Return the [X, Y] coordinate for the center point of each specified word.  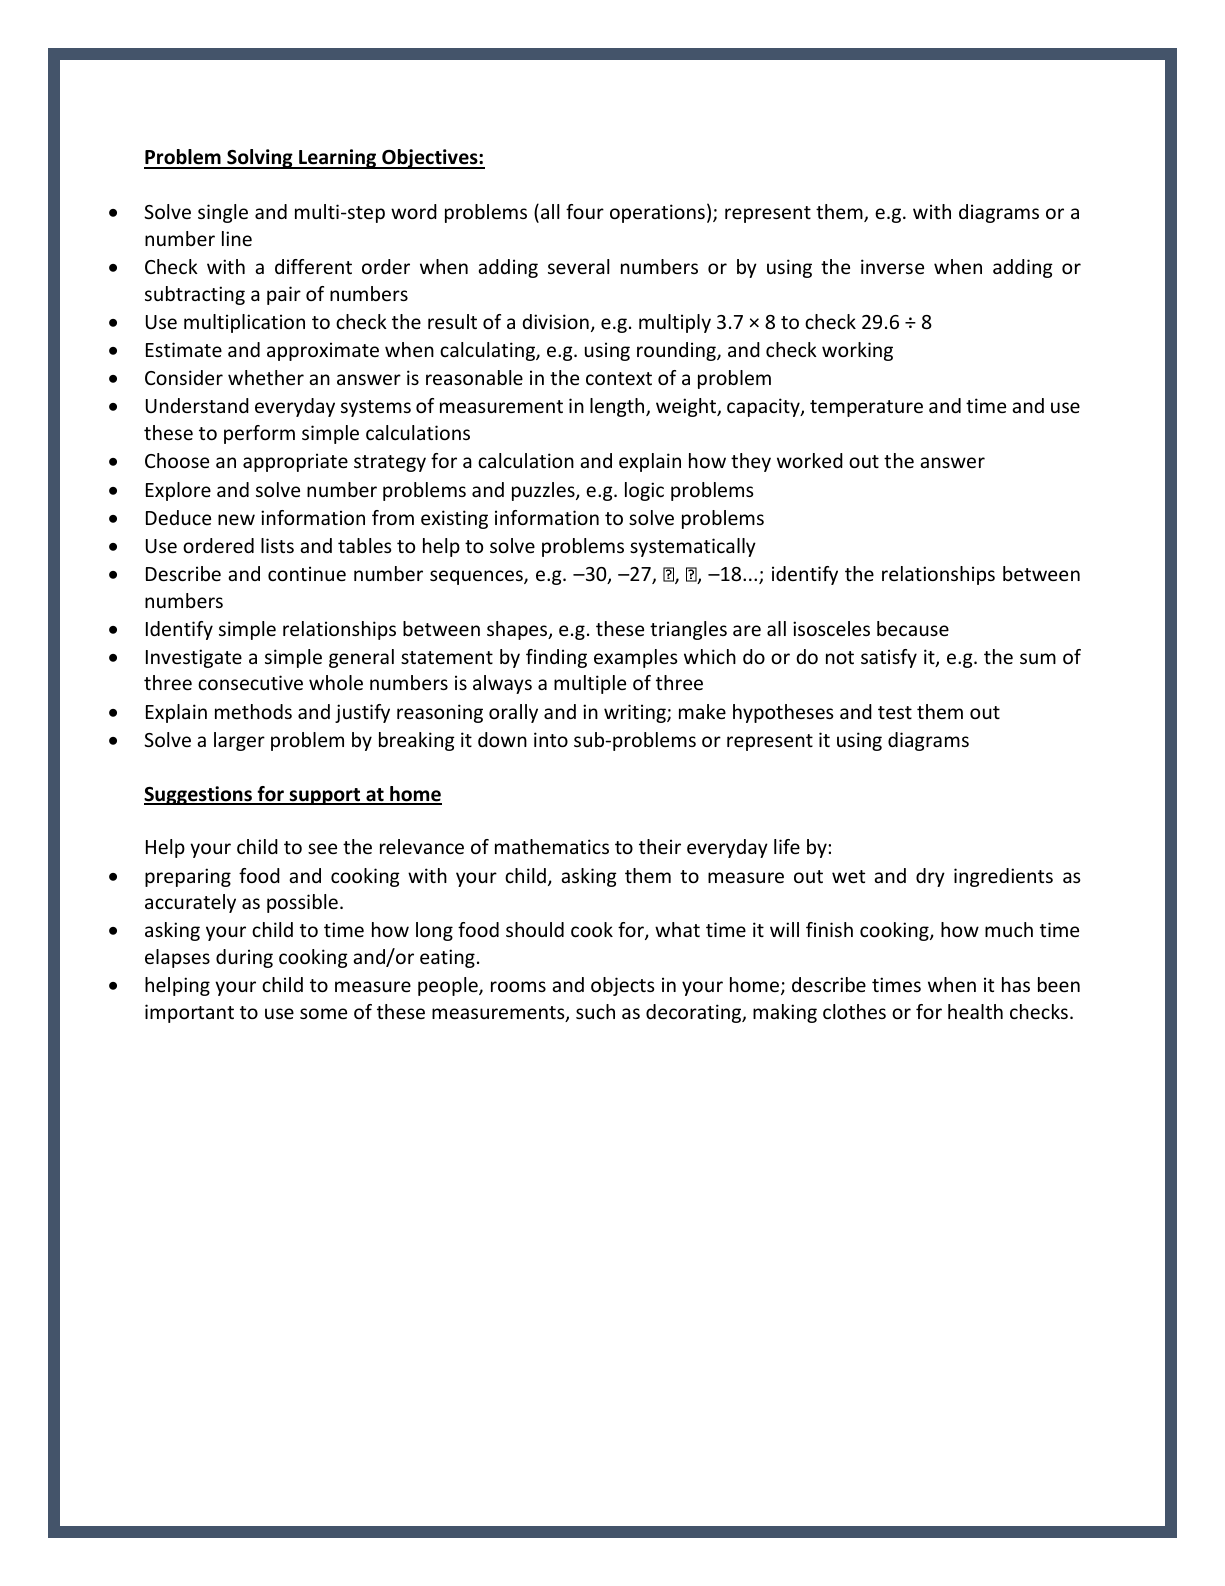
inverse [892, 266]
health [975, 1011]
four [585, 211]
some [323, 1013]
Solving [260, 159]
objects [623, 986]
